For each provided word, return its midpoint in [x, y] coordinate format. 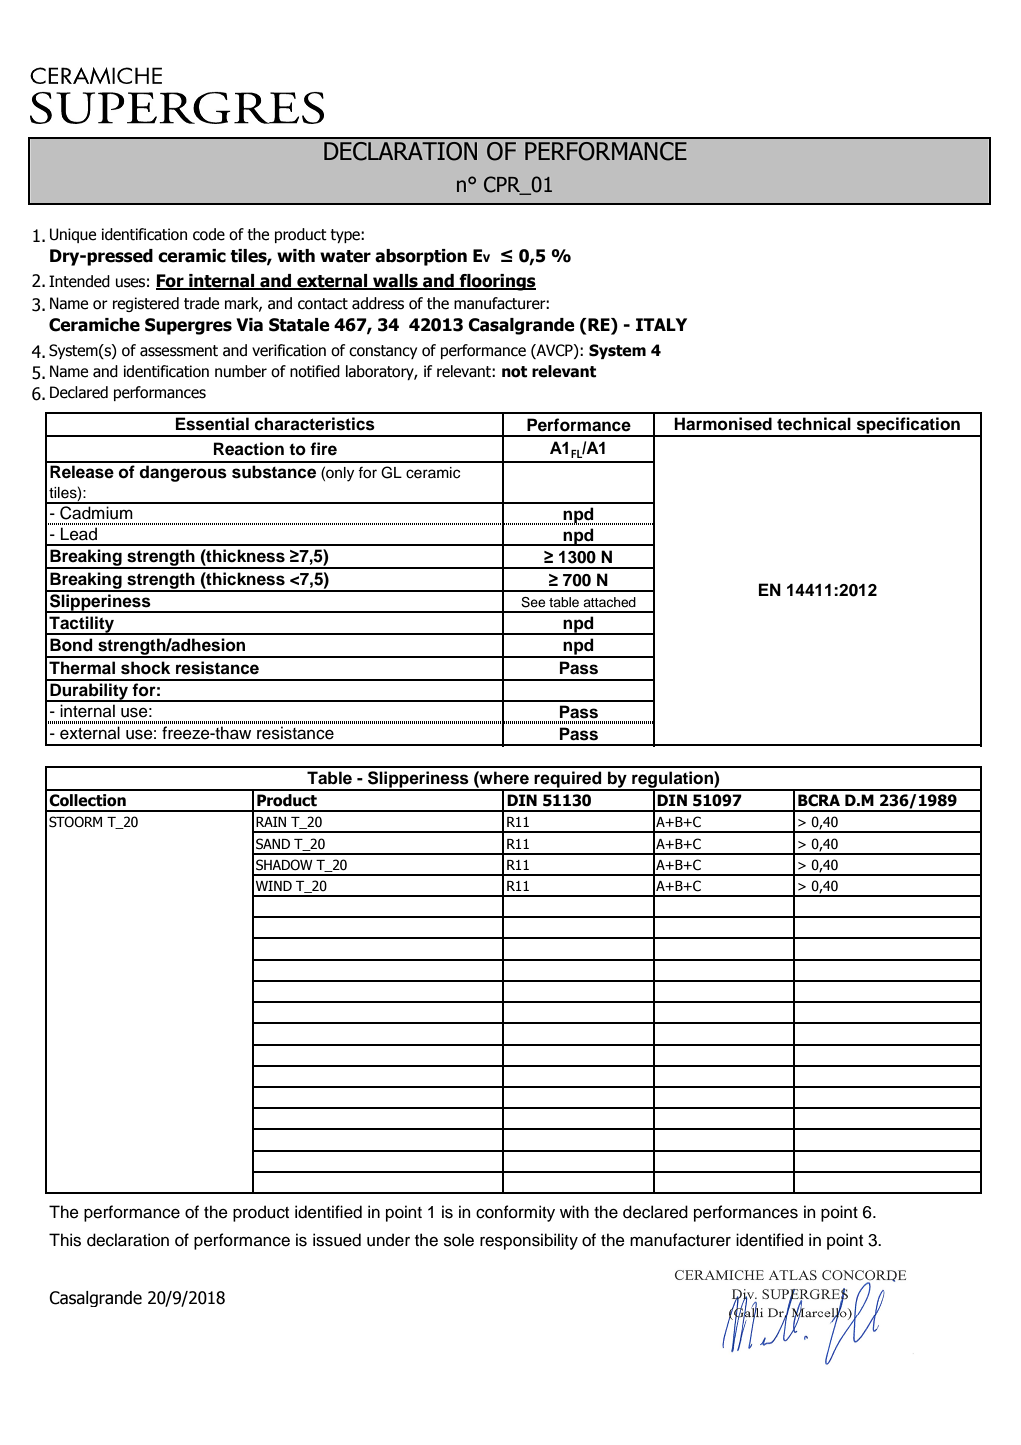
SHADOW [284, 865]
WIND [274, 886]
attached [609, 602]
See [533, 602]
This [65, 1240]
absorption [421, 257]
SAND [273, 844]
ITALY [661, 324]
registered [146, 304]
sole [459, 1240]
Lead [79, 534]
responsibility [529, 1241]
